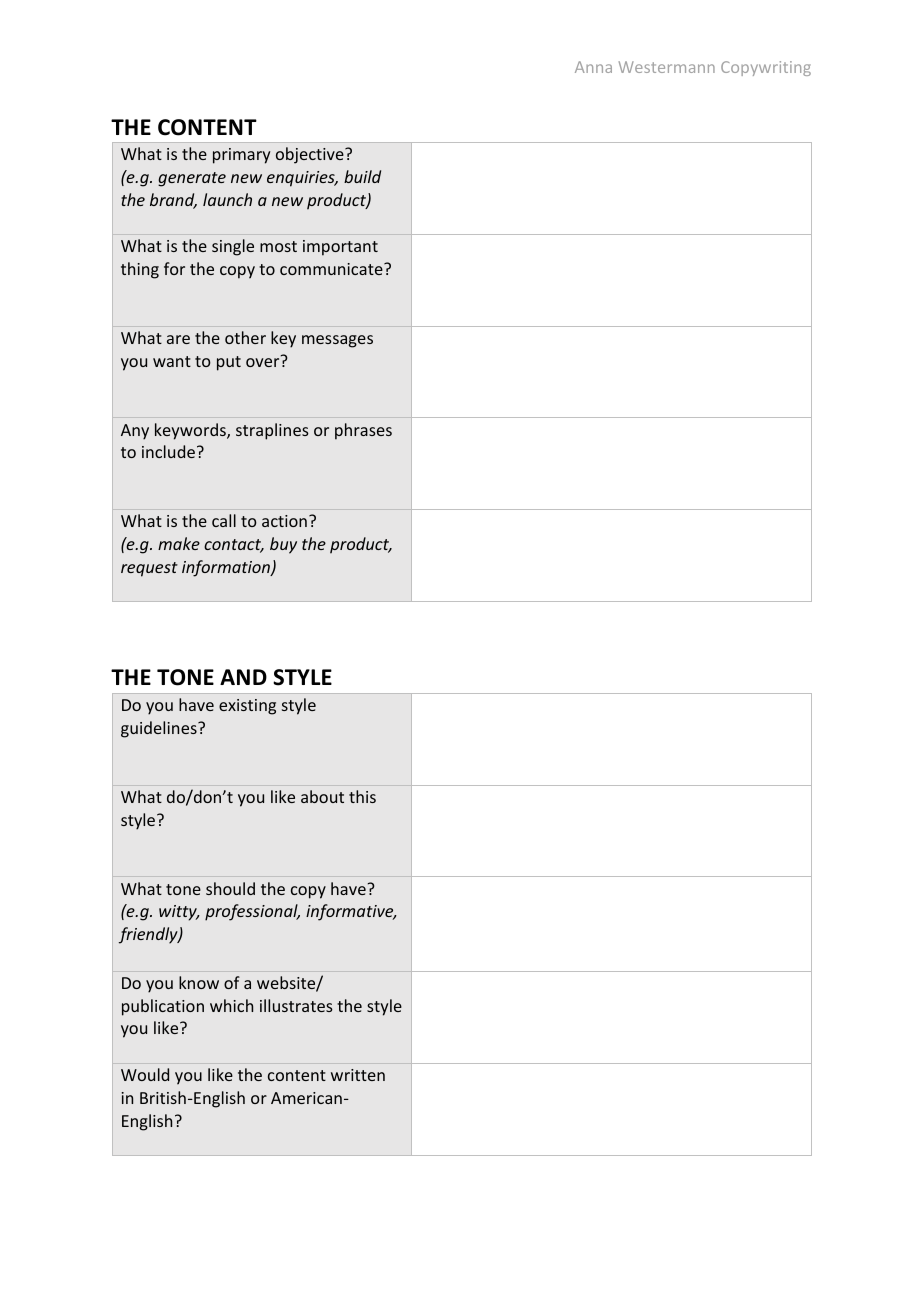 The width and height of the screenshot is (924, 1308). What do you see at coordinates (231, 1005) in the screenshot?
I see `which` at bounding box center [231, 1005].
